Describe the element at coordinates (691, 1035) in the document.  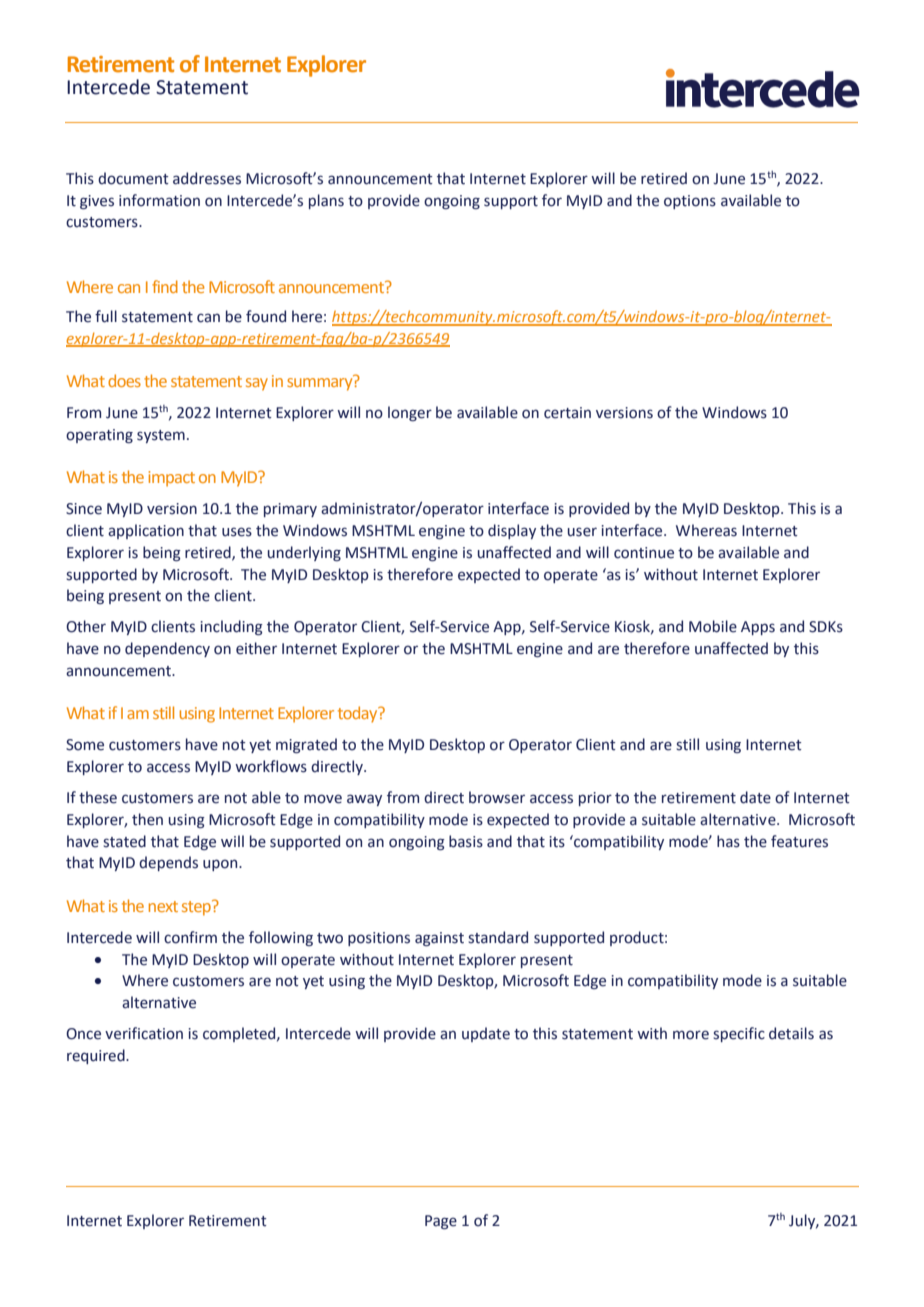
I see `more` at that location.
